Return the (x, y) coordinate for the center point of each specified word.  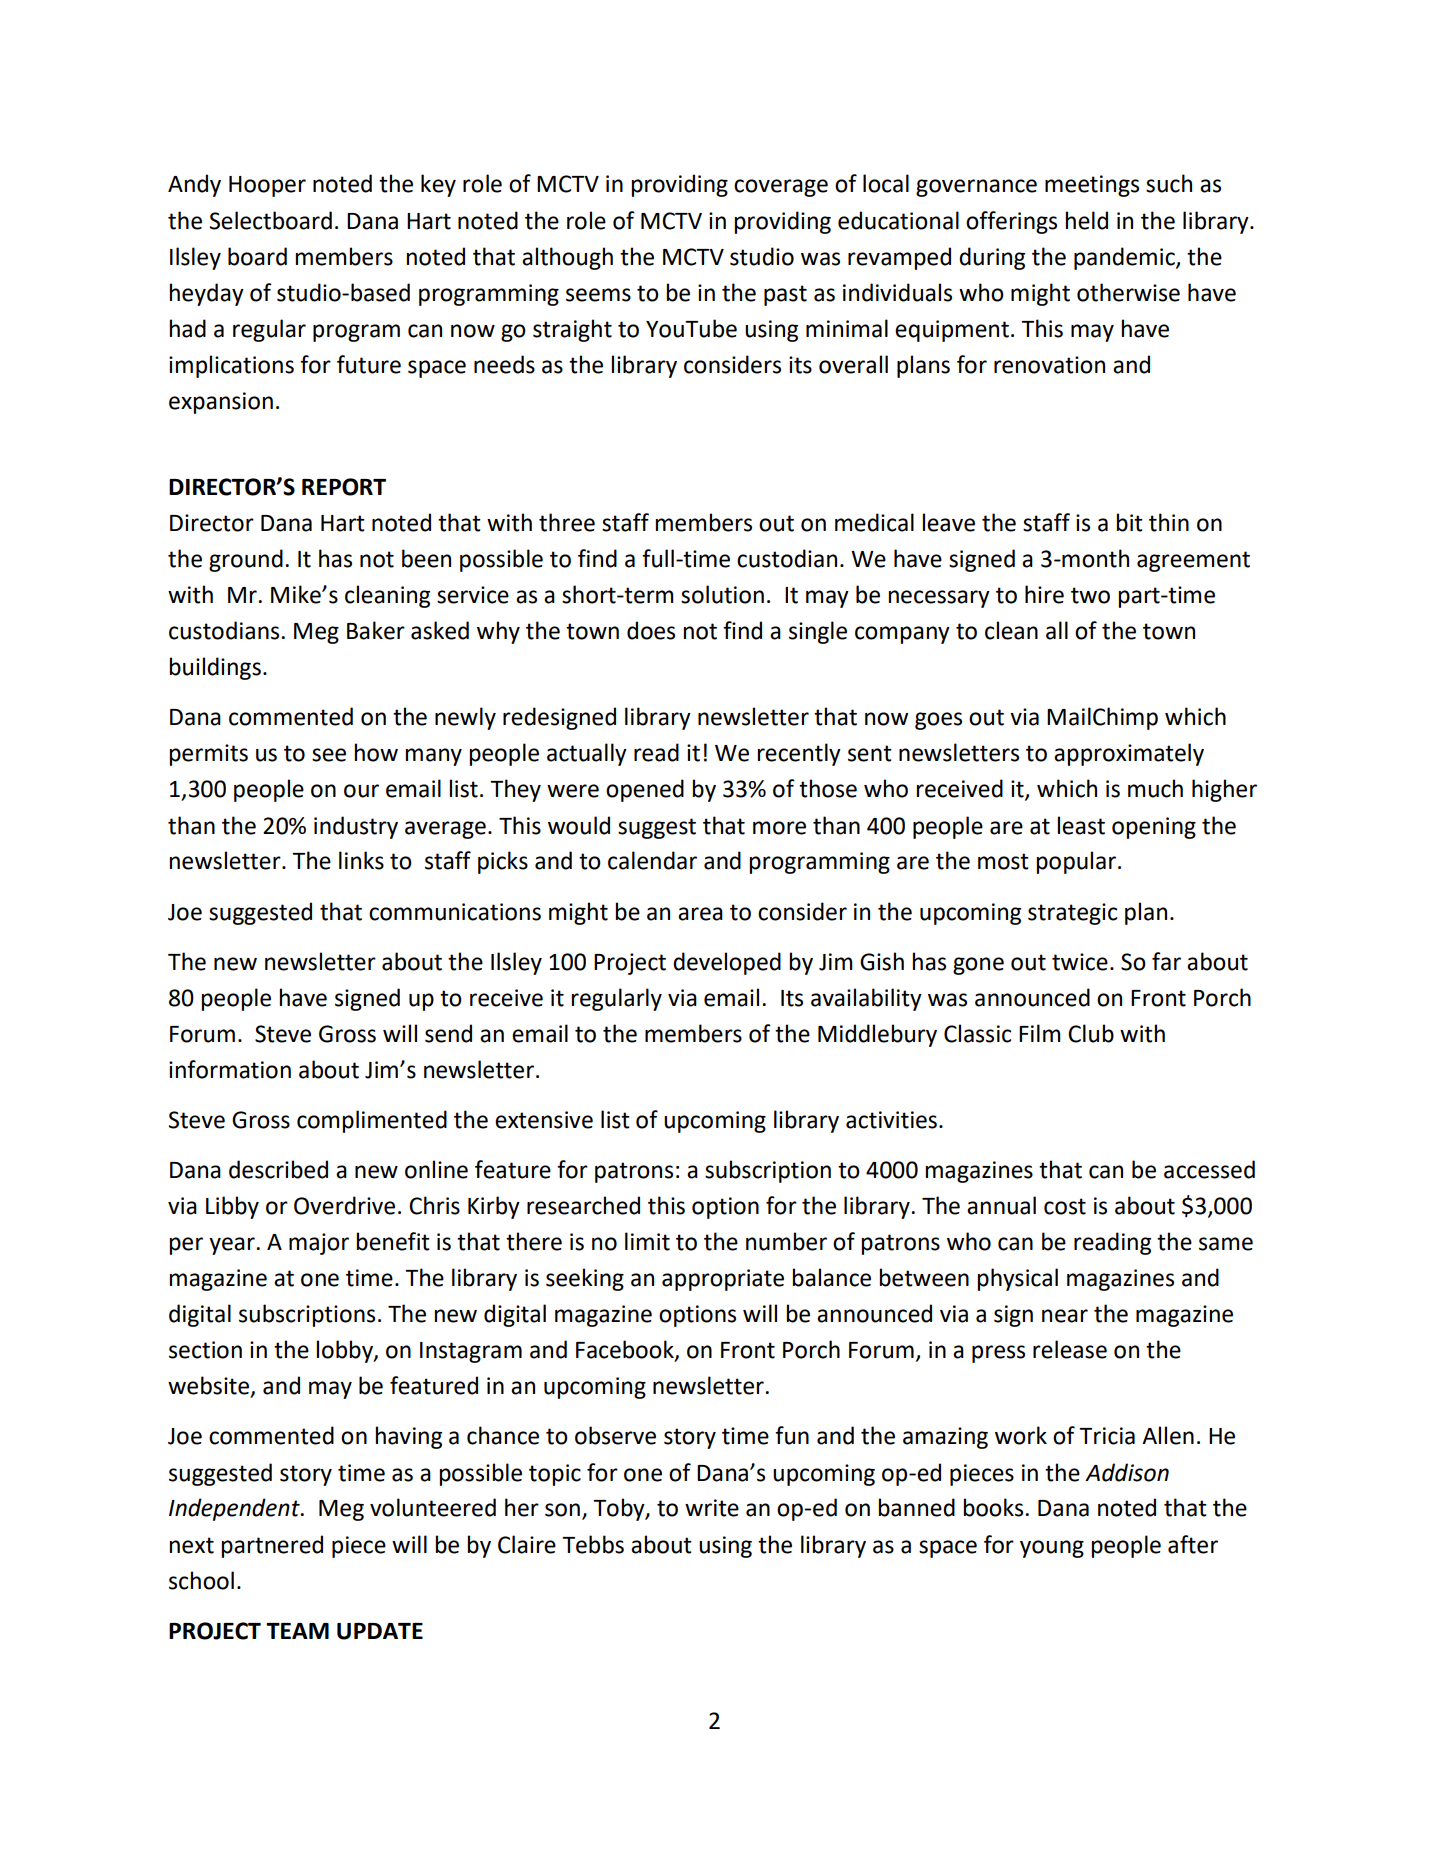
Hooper (267, 186)
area (700, 914)
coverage (781, 188)
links (361, 860)
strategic (1072, 914)
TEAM (297, 1631)
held (1086, 220)
